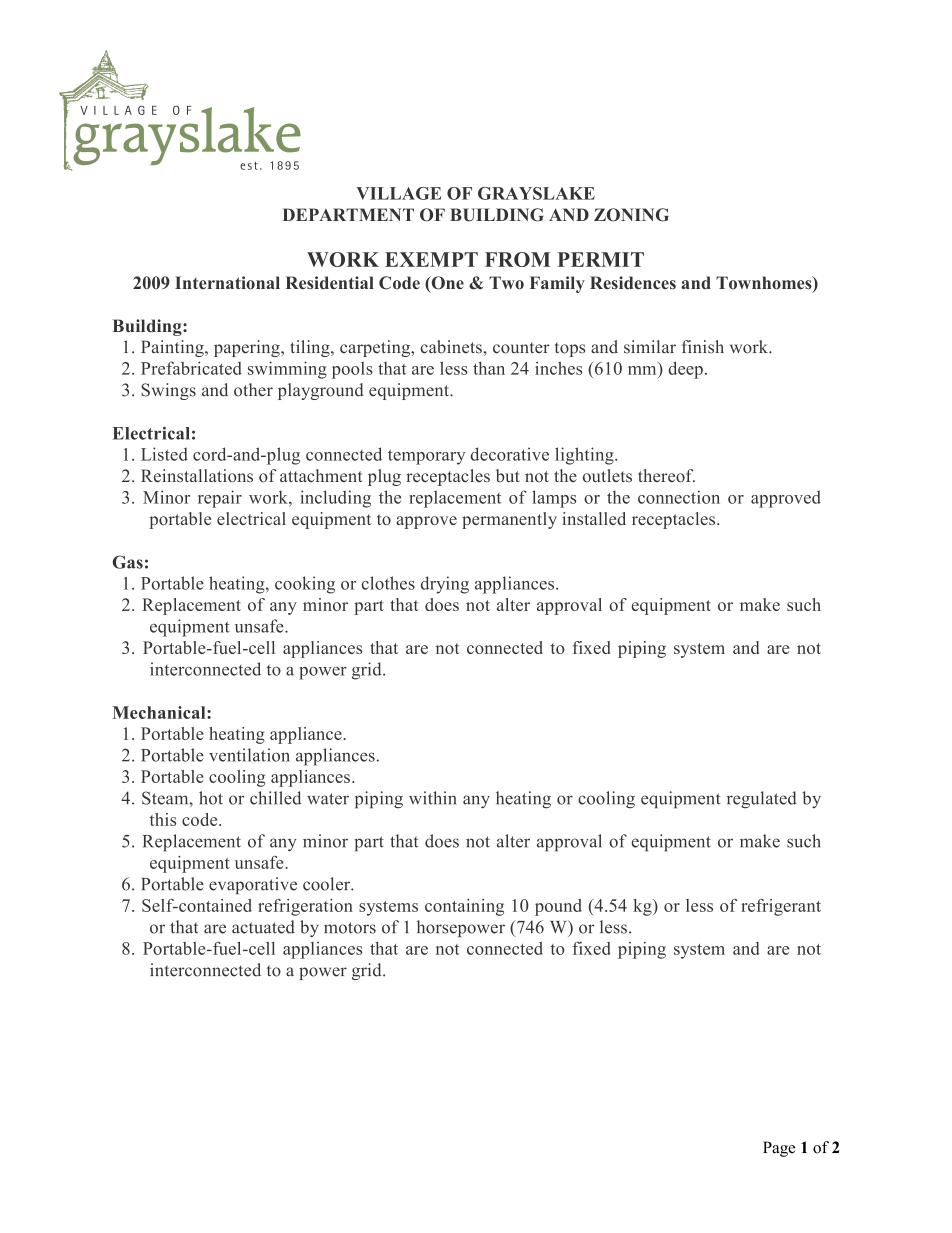  What do you see at coordinates (509, 520) in the screenshot?
I see `permanently` at bounding box center [509, 520].
